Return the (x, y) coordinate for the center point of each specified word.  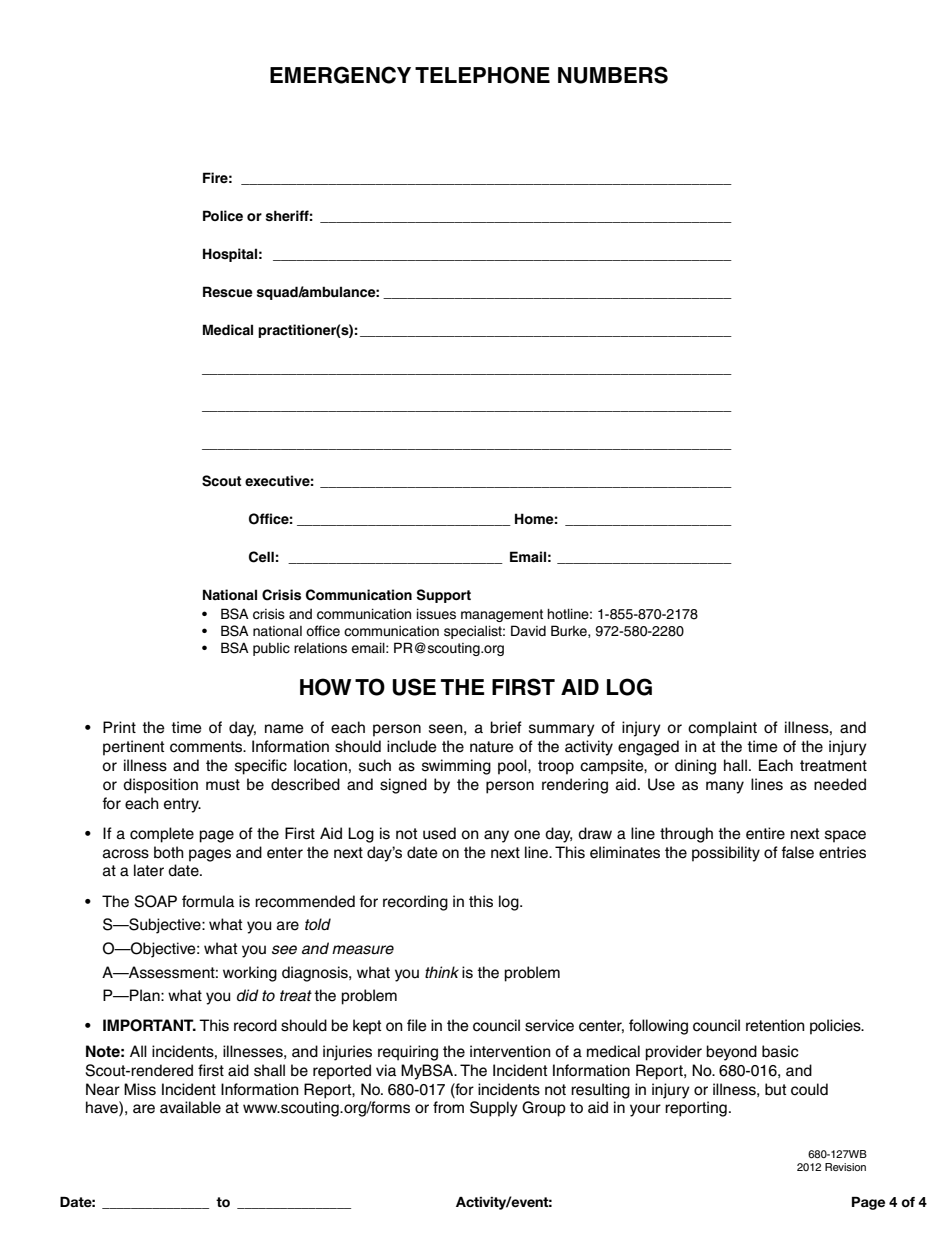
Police (223, 216)
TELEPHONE (482, 75)
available (190, 1107)
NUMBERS (613, 75)
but (775, 1089)
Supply (494, 1109)
